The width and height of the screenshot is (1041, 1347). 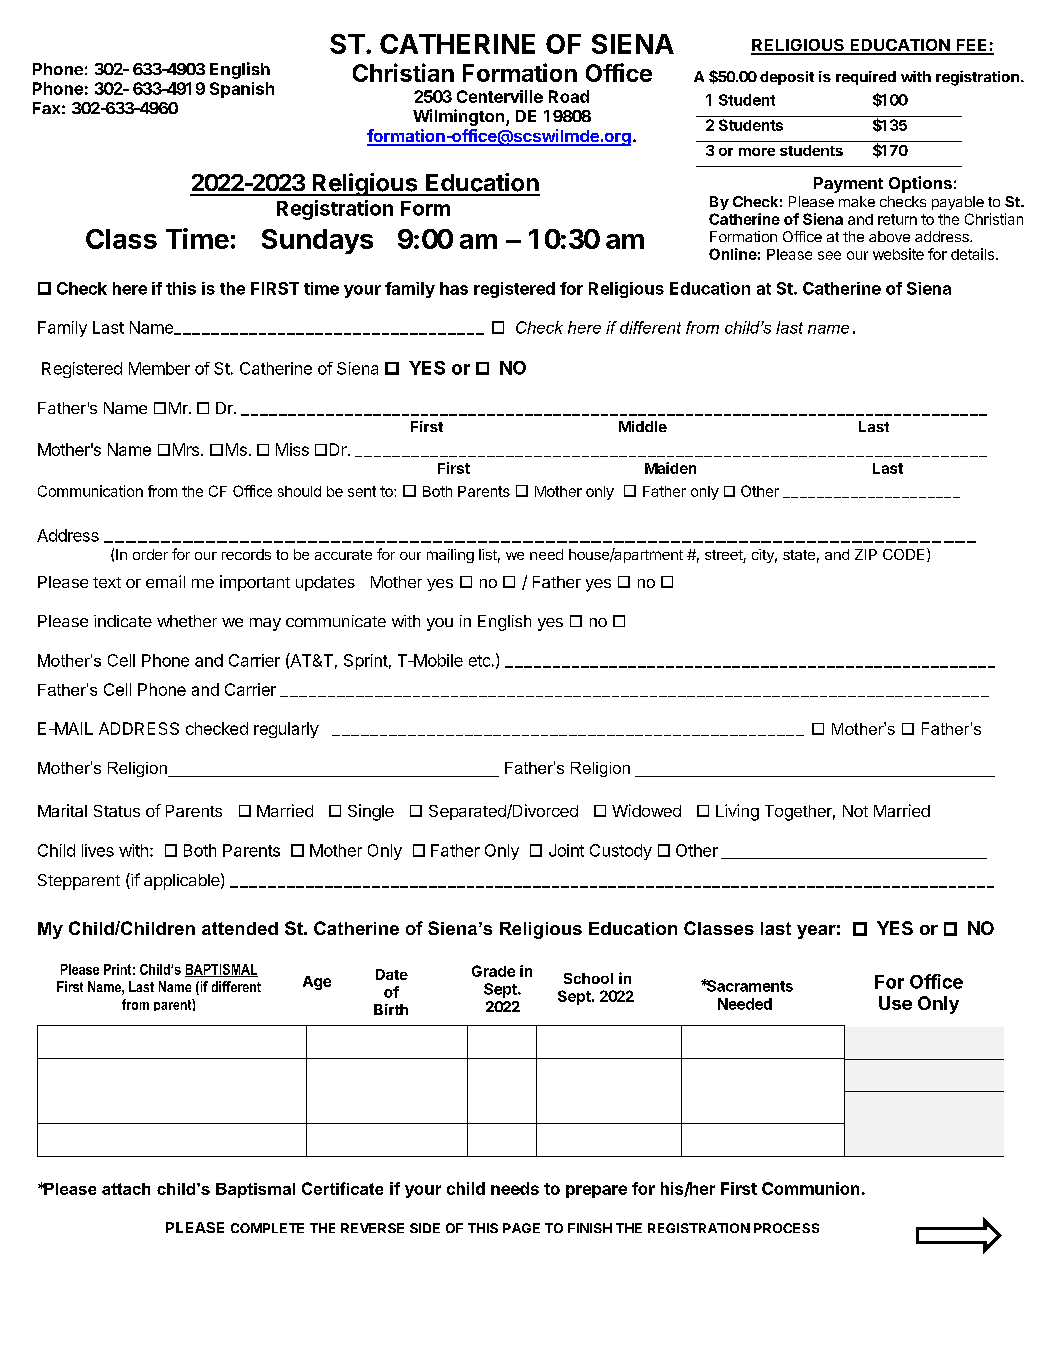 I want to click on attach, so click(x=126, y=1189).
